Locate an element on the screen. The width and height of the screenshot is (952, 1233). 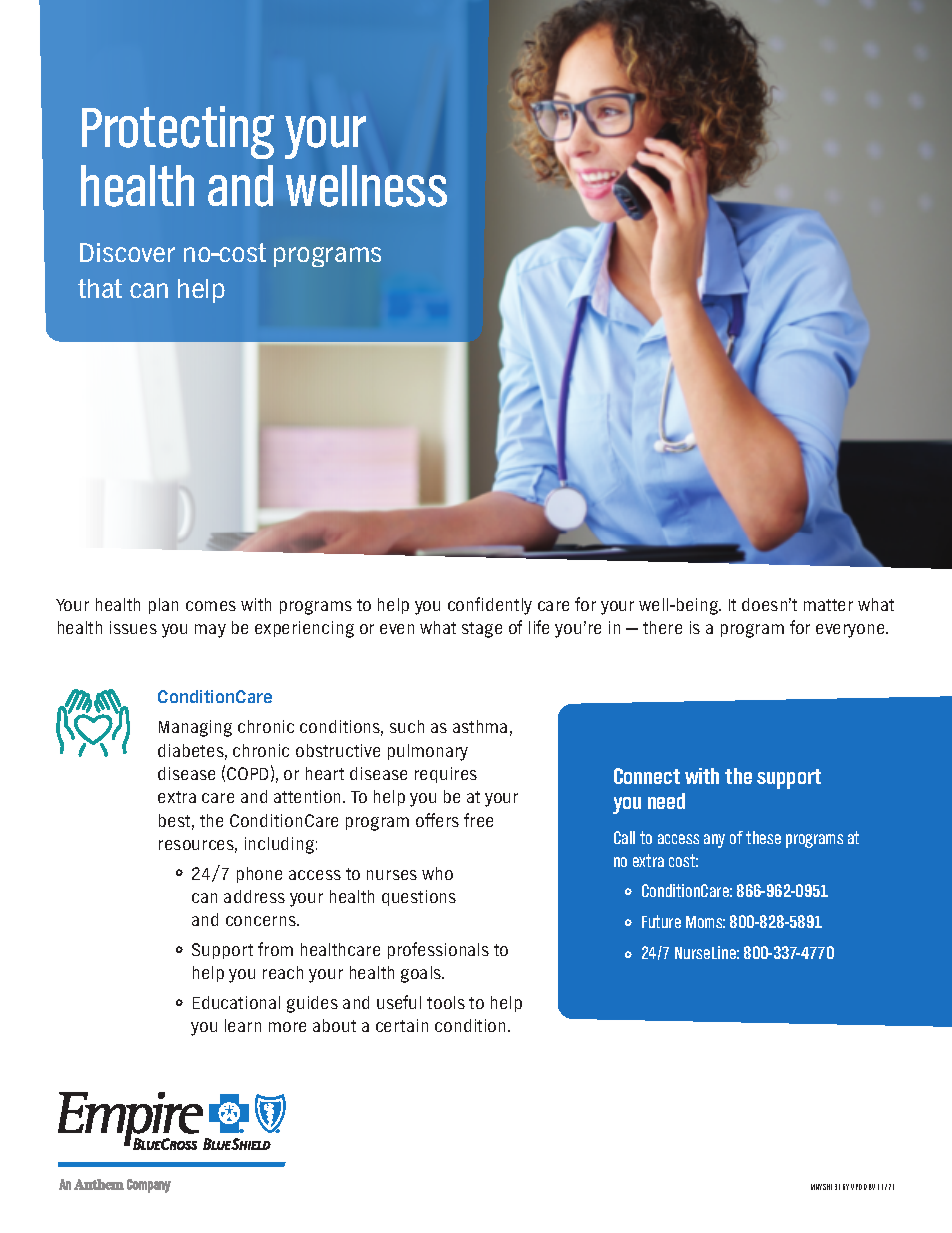
Future is located at coordinates (661, 921).
